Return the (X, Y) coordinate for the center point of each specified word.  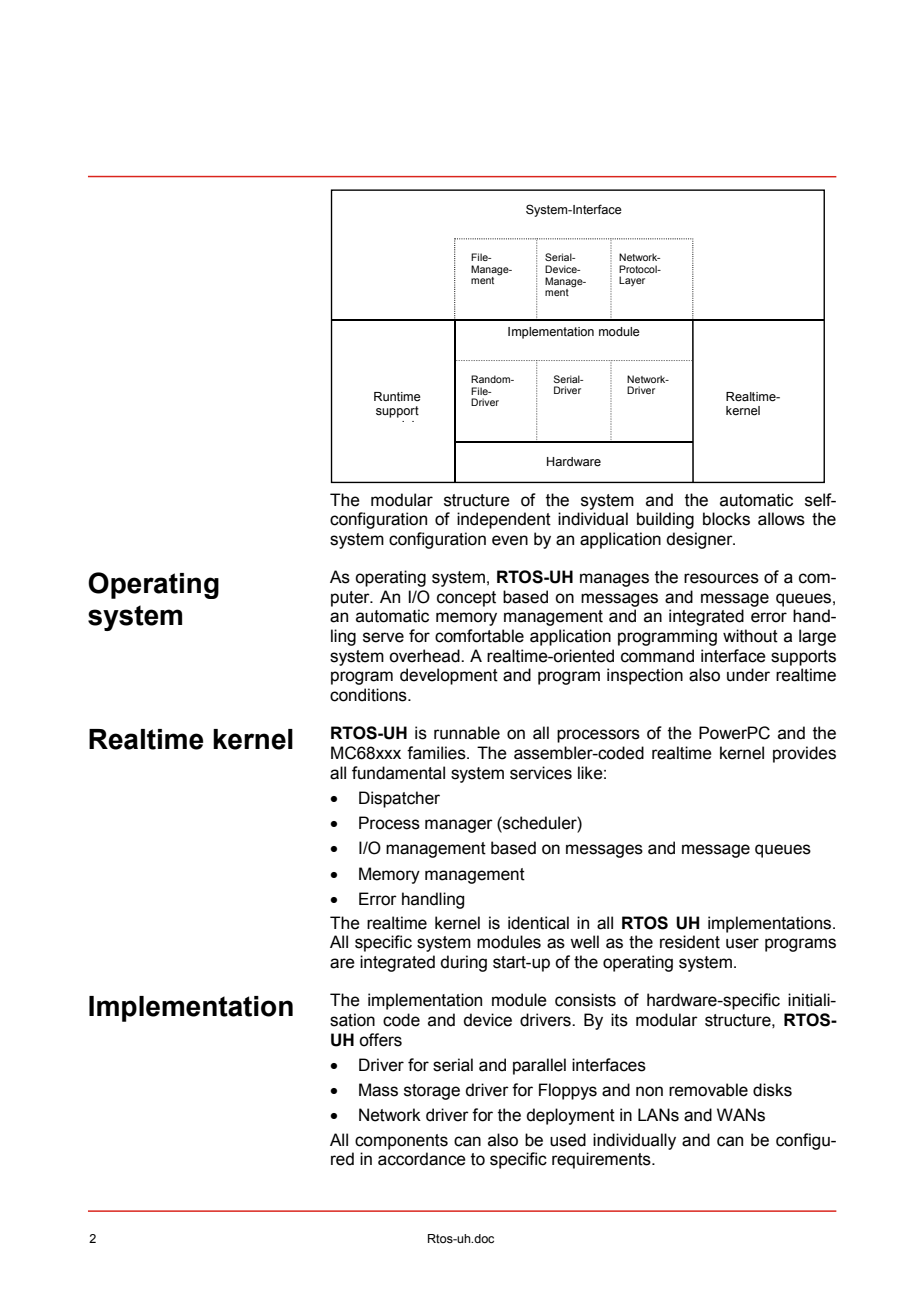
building (665, 520)
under (748, 675)
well (584, 942)
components (401, 1142)
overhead (425, 656)
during (464, 963)
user (742, 943)
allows (781, 519)
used (568, 1140)
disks (772, 1090)
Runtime (397, 397)
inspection (645, 676)
